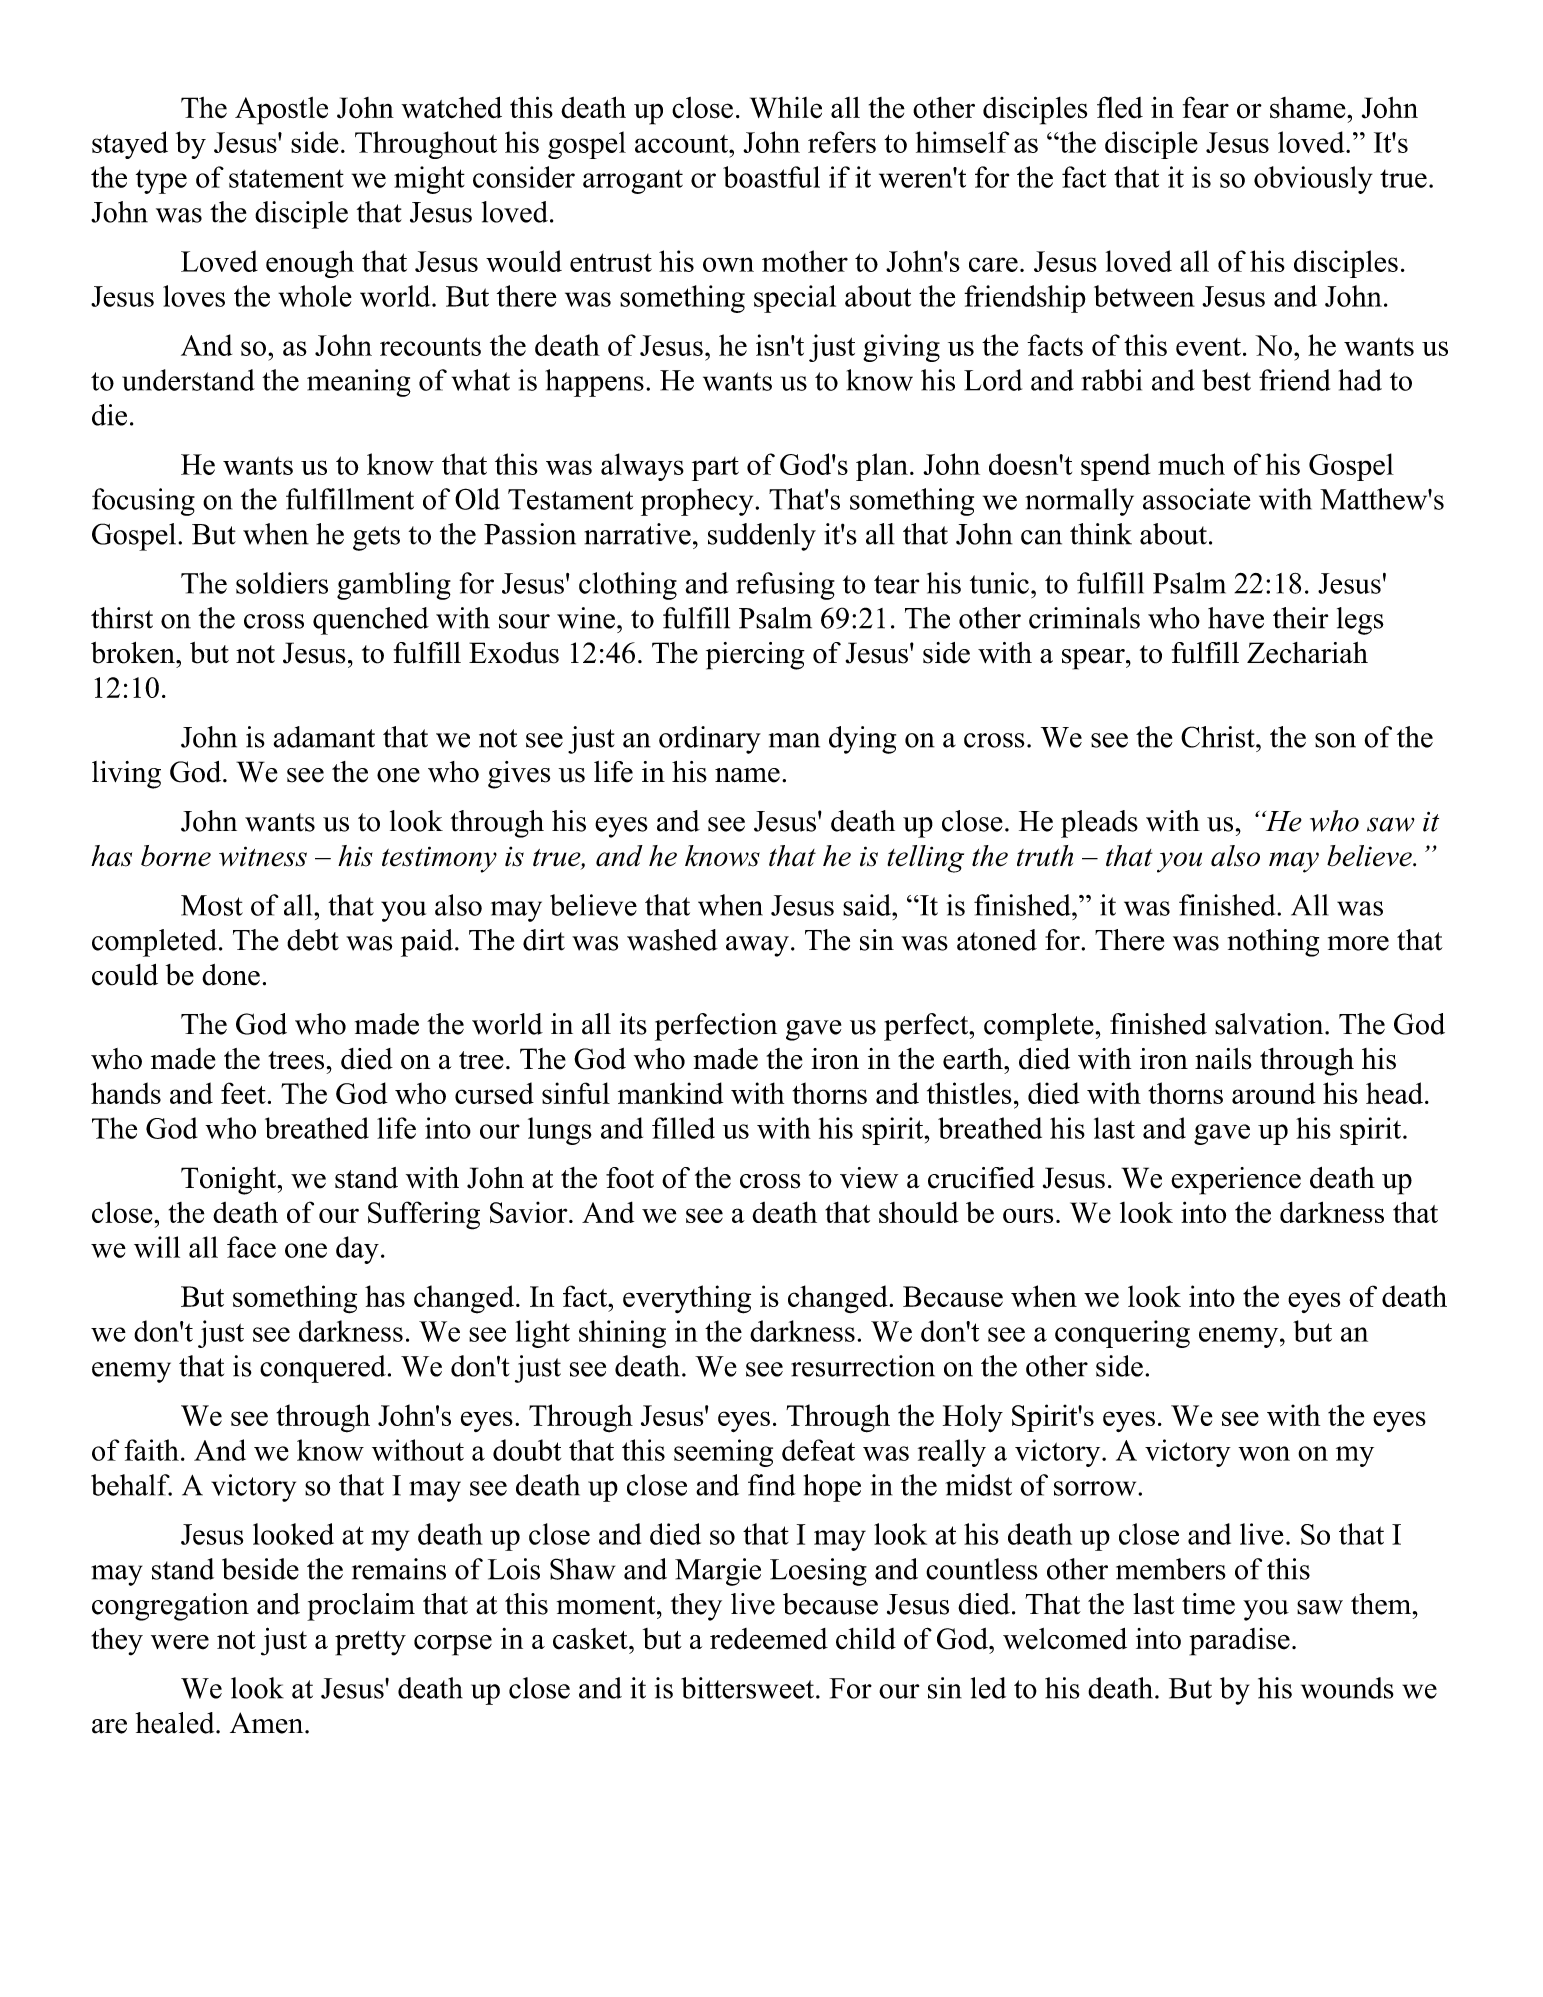 The image size is (1543, 1997). I want to click on obviously, so click(1313, 180).
